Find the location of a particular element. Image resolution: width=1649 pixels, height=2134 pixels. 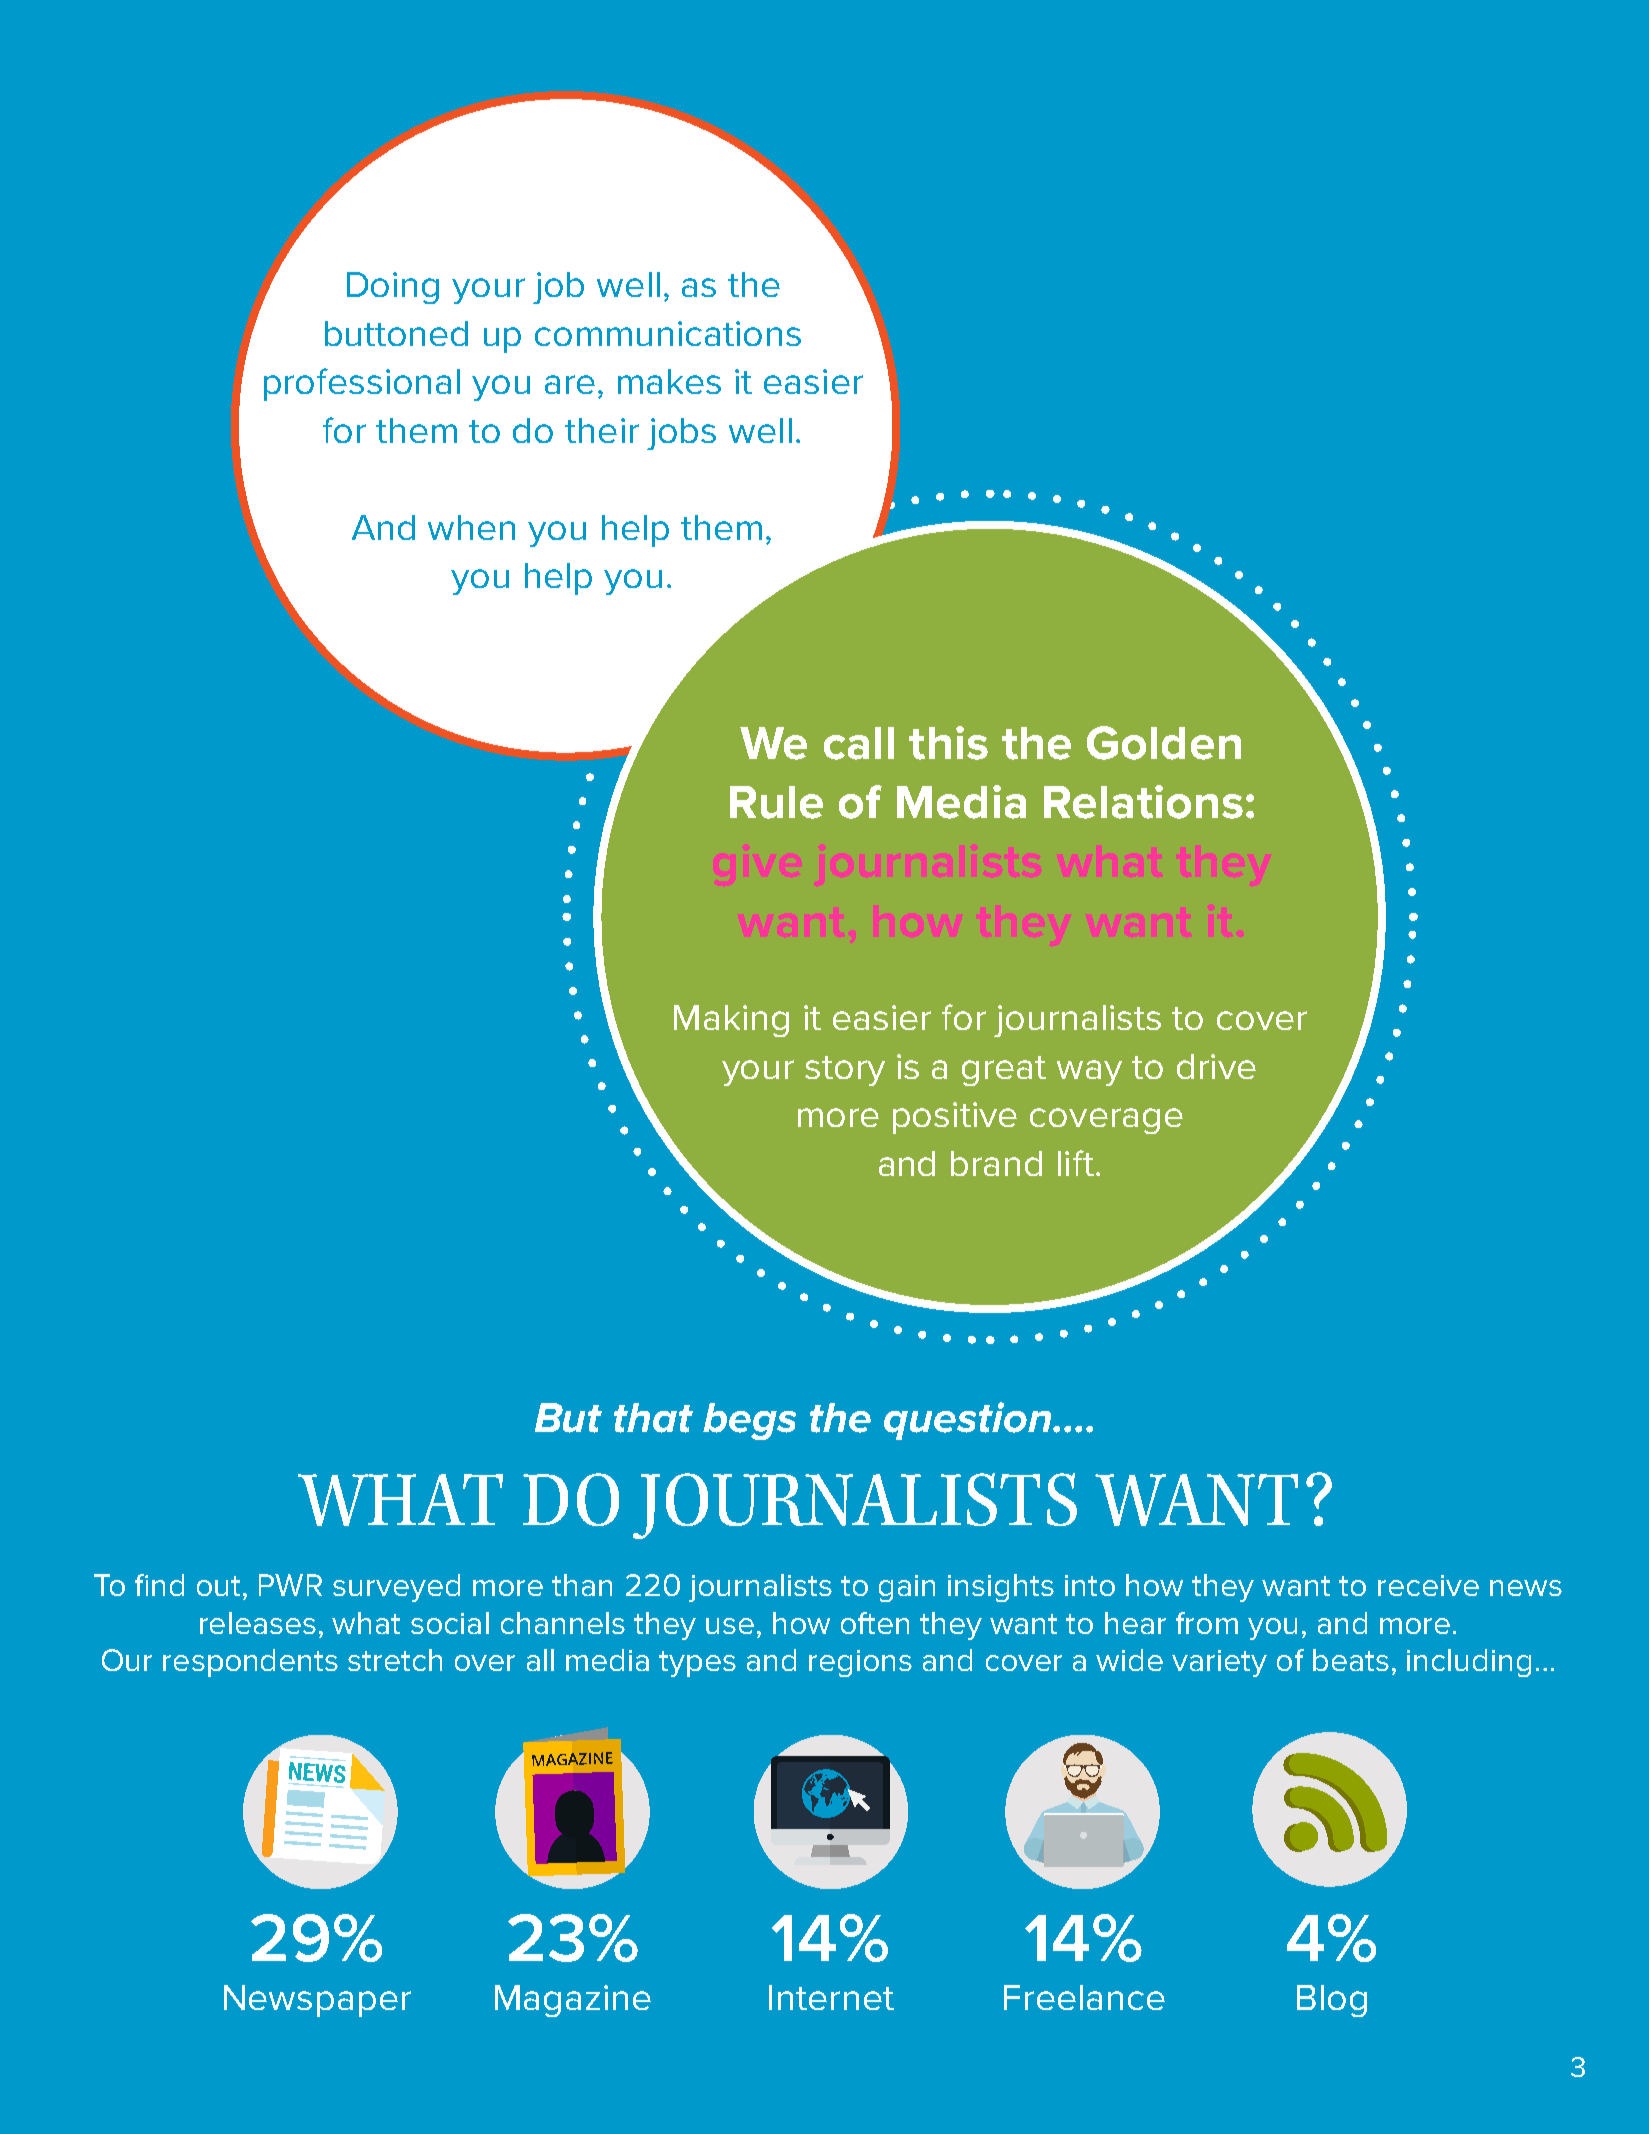

story is located at coordinates (845, 1071).
